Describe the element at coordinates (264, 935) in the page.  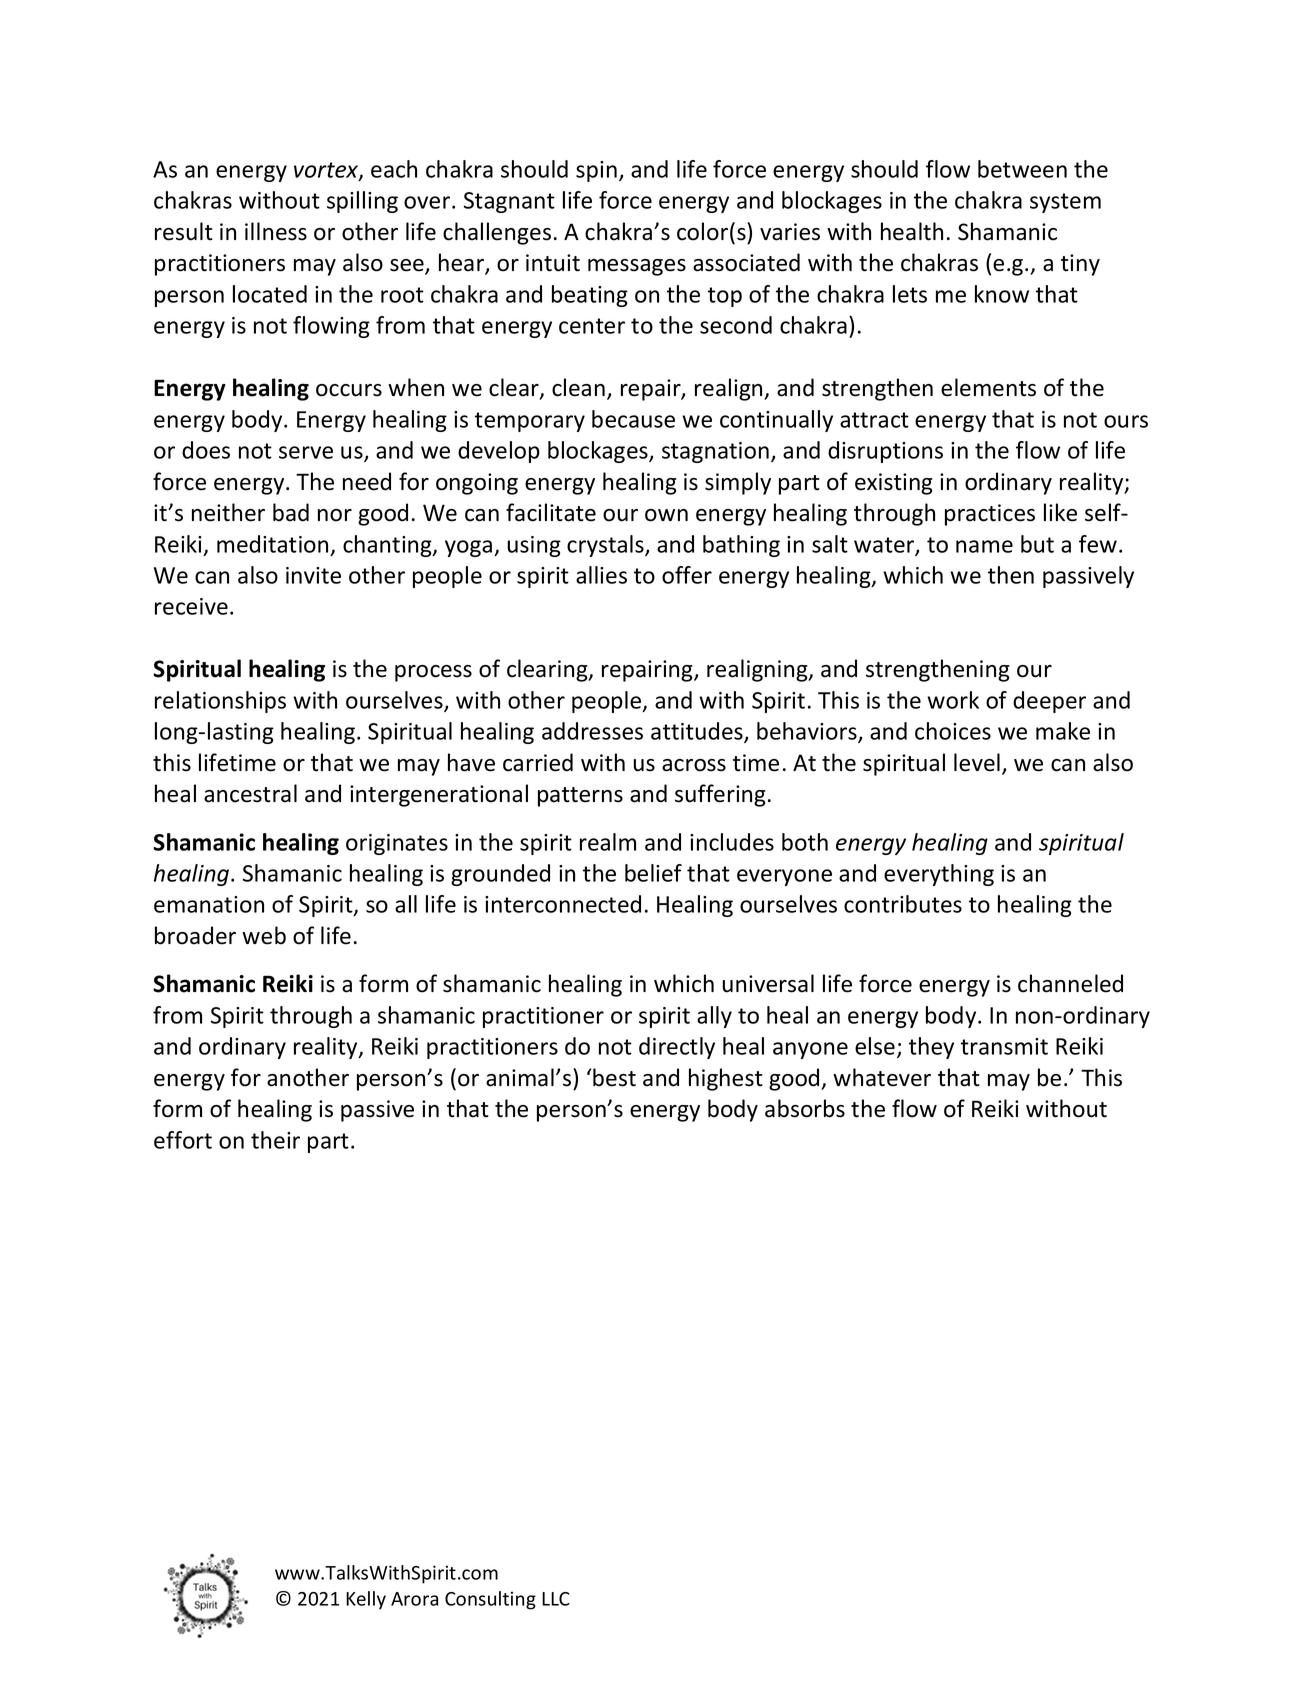
I see `web` at that location.
